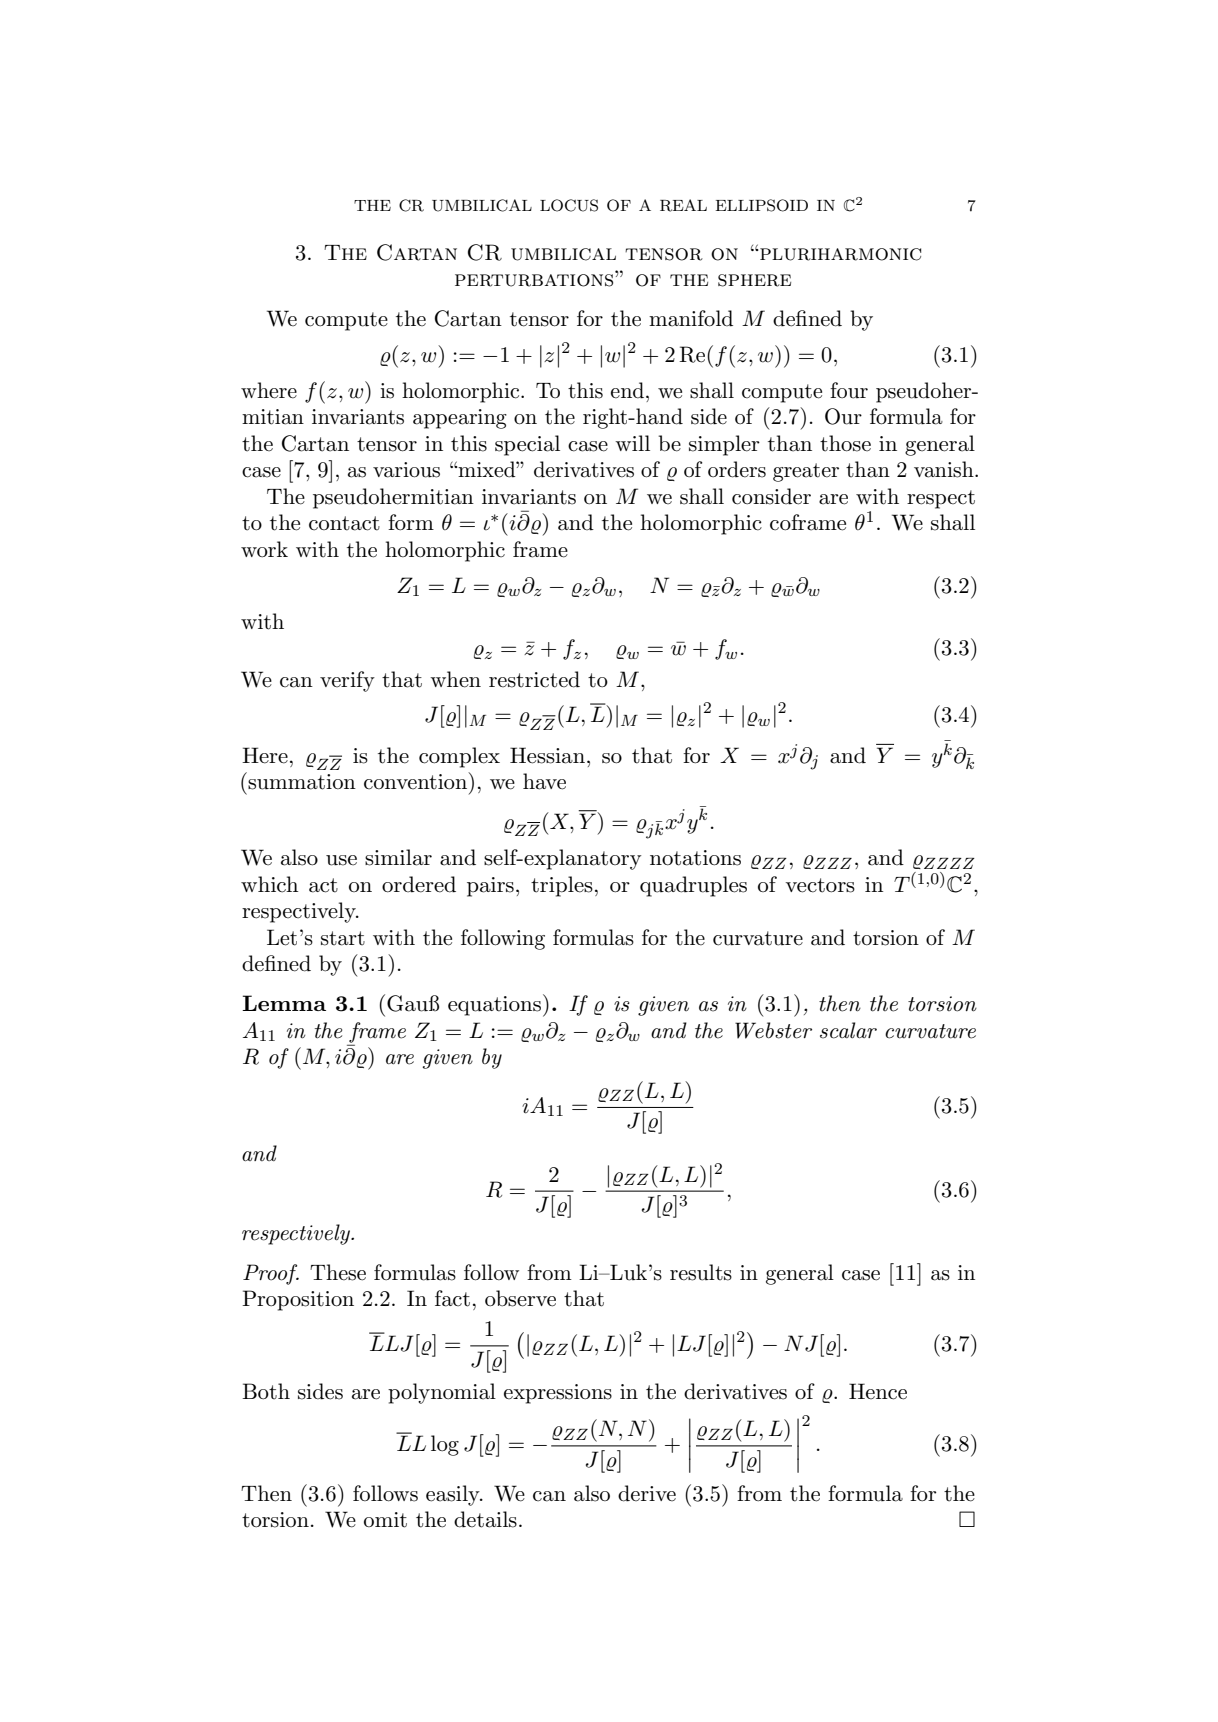 This screenshot has width=1218, height=1722. Describe the element at coordinates (762, 205) in the screenshot. I see `ELLIPSOID` at that location.
